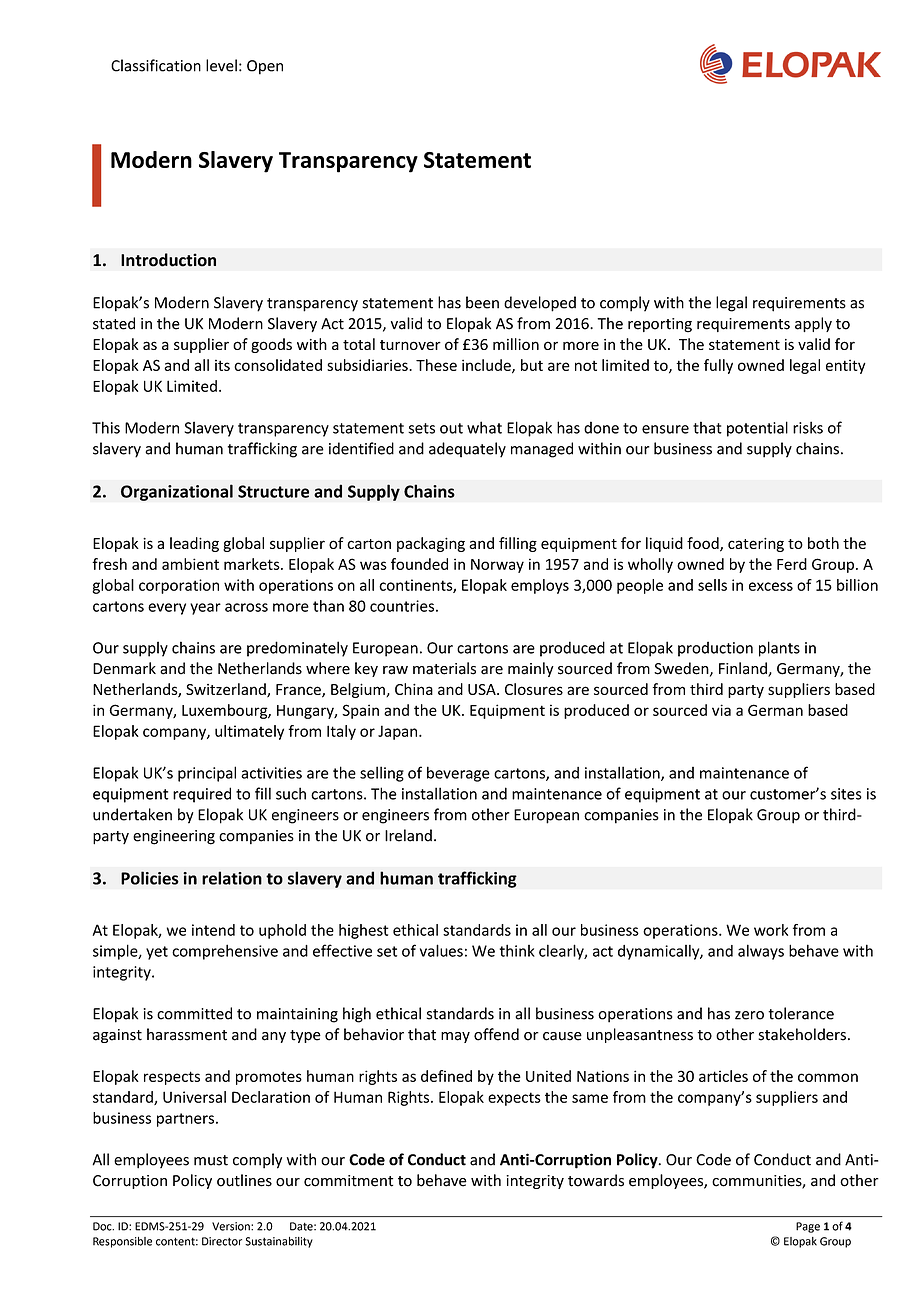 This screenshot has height=1308, width=924. What do you see at coordinates (596, 1180) in the screenshot?
I see `towards` at bounding box center [596, 1180].
